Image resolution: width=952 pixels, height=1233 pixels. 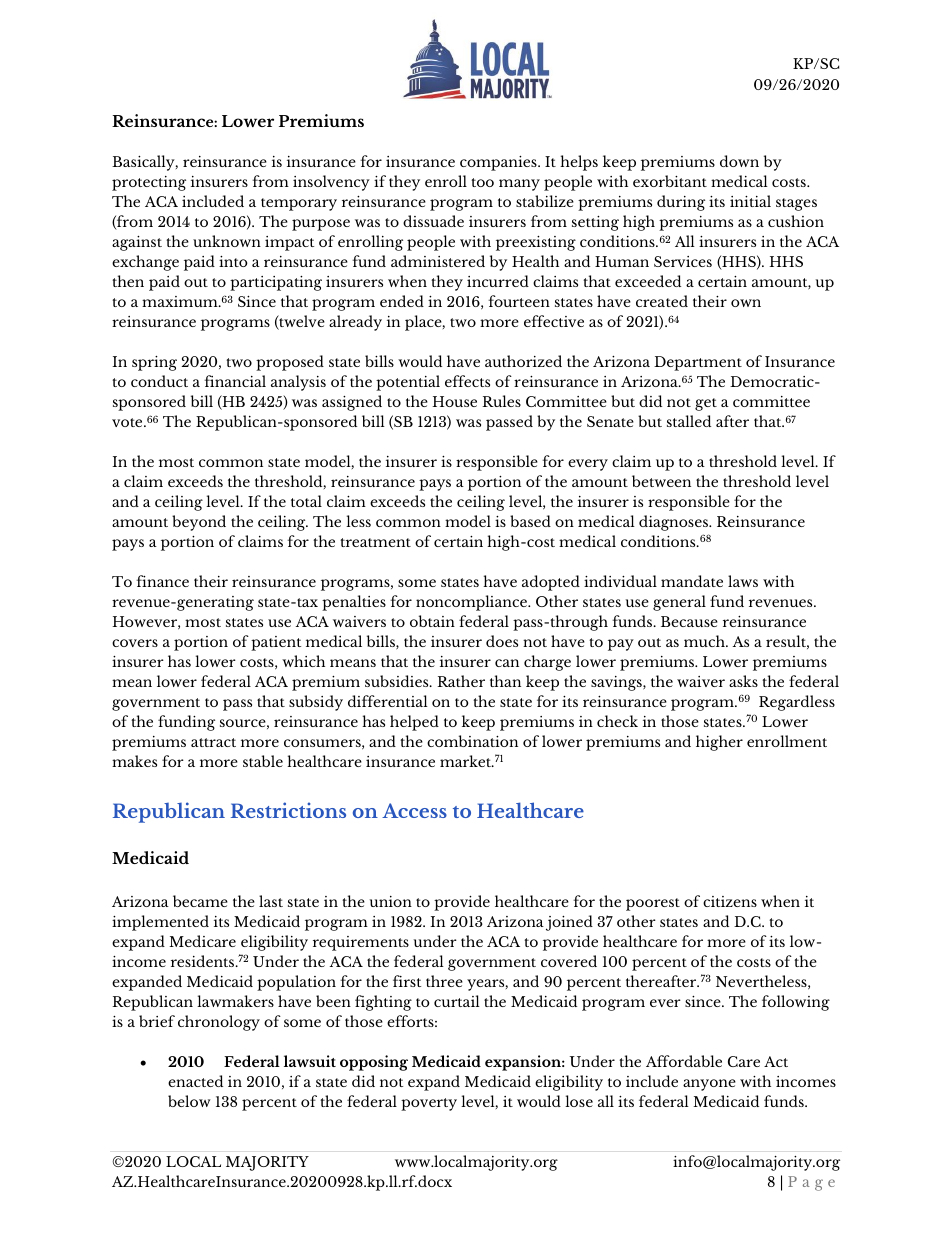 I want to click on citizens, so click(x=730, y=901).
